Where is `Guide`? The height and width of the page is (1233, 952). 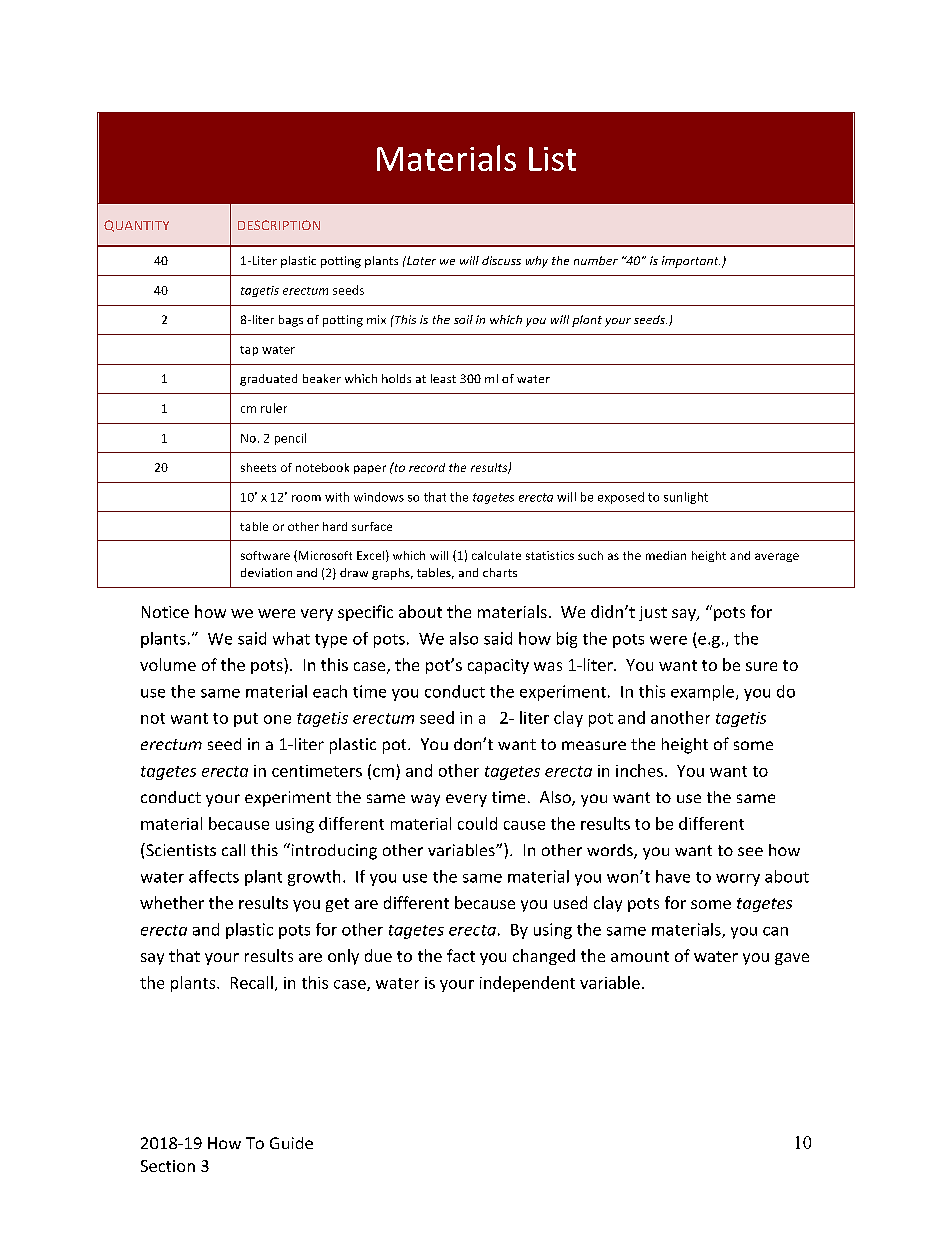 Guide is located at coordinates (291, 1143).
